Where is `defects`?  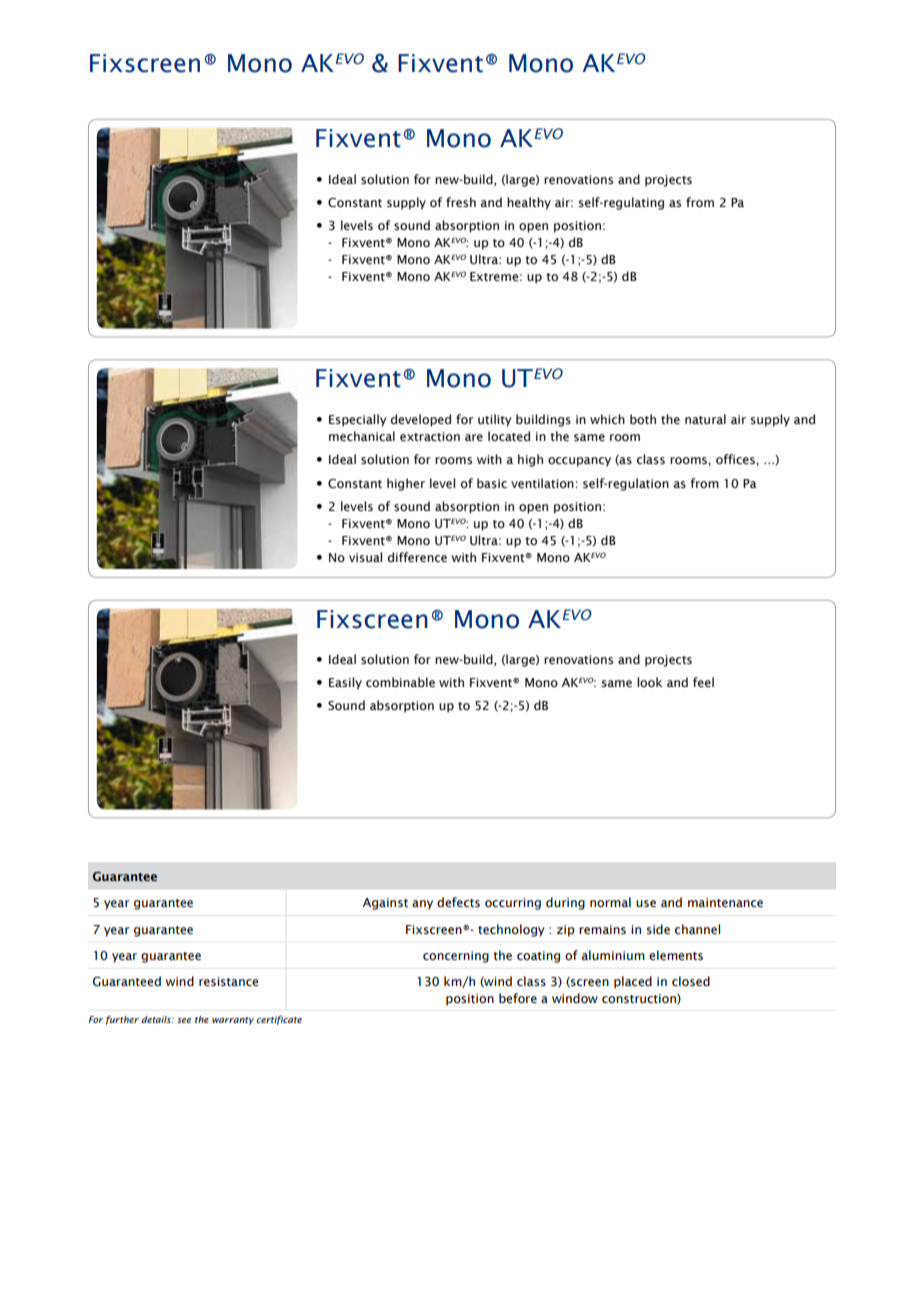 defects is located at coordinates (458, 902).
